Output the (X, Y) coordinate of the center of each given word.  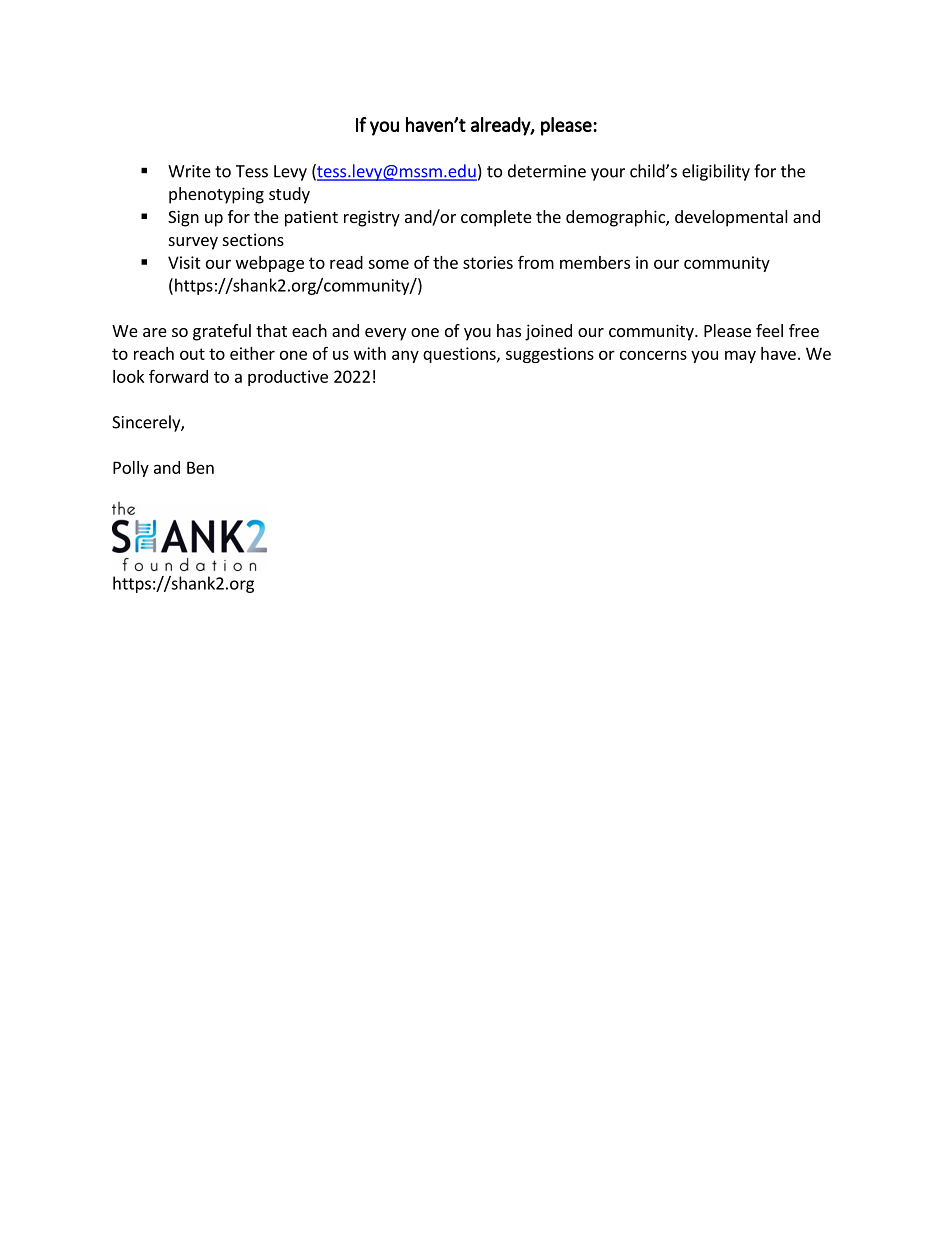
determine (547, 171)
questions (460, 355)
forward (178, 376)
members (595, 262)
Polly (131, 469)
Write (189, 171)
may (740, 356)
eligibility (716, 172)
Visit (184, 262)
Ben (200, 467)
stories (488, 262)
